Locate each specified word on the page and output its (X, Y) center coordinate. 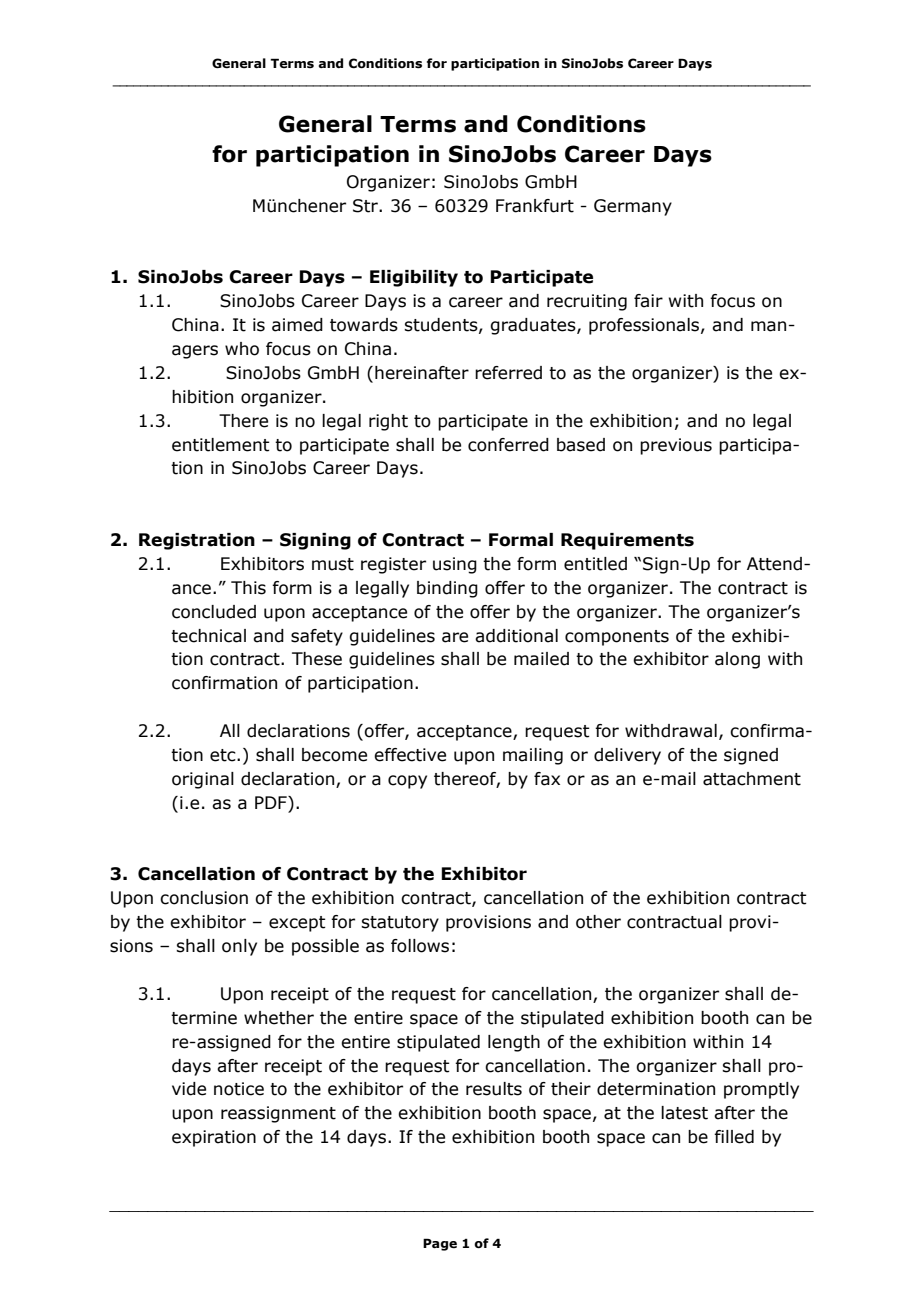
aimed (297, 325)
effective (410, 755)
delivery (627, 756)
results (494, 1089)
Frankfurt (535, 206)
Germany (633, 207)
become (334, 755)
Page (440, 1244)
